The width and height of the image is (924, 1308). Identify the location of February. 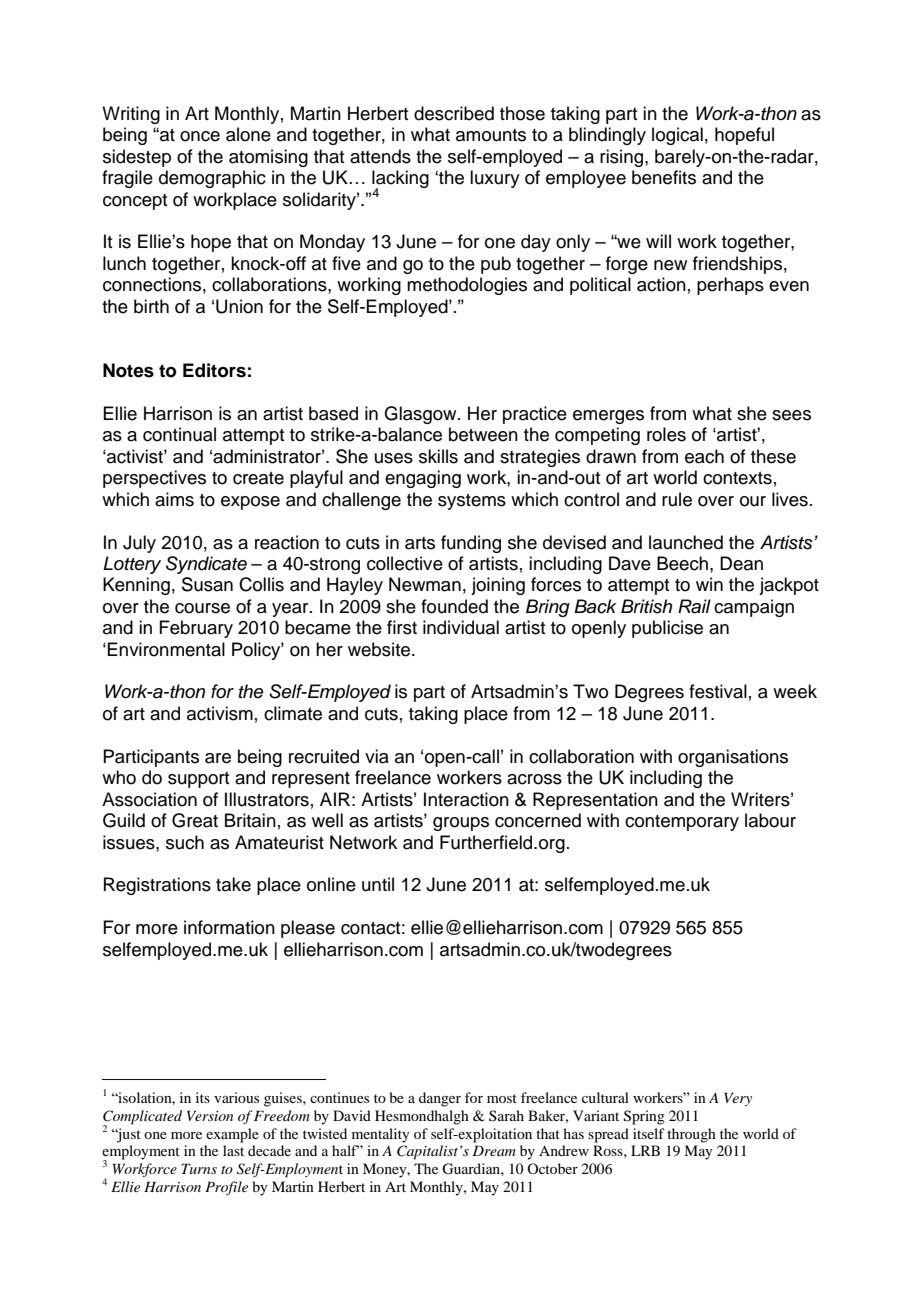
(196, 629).
